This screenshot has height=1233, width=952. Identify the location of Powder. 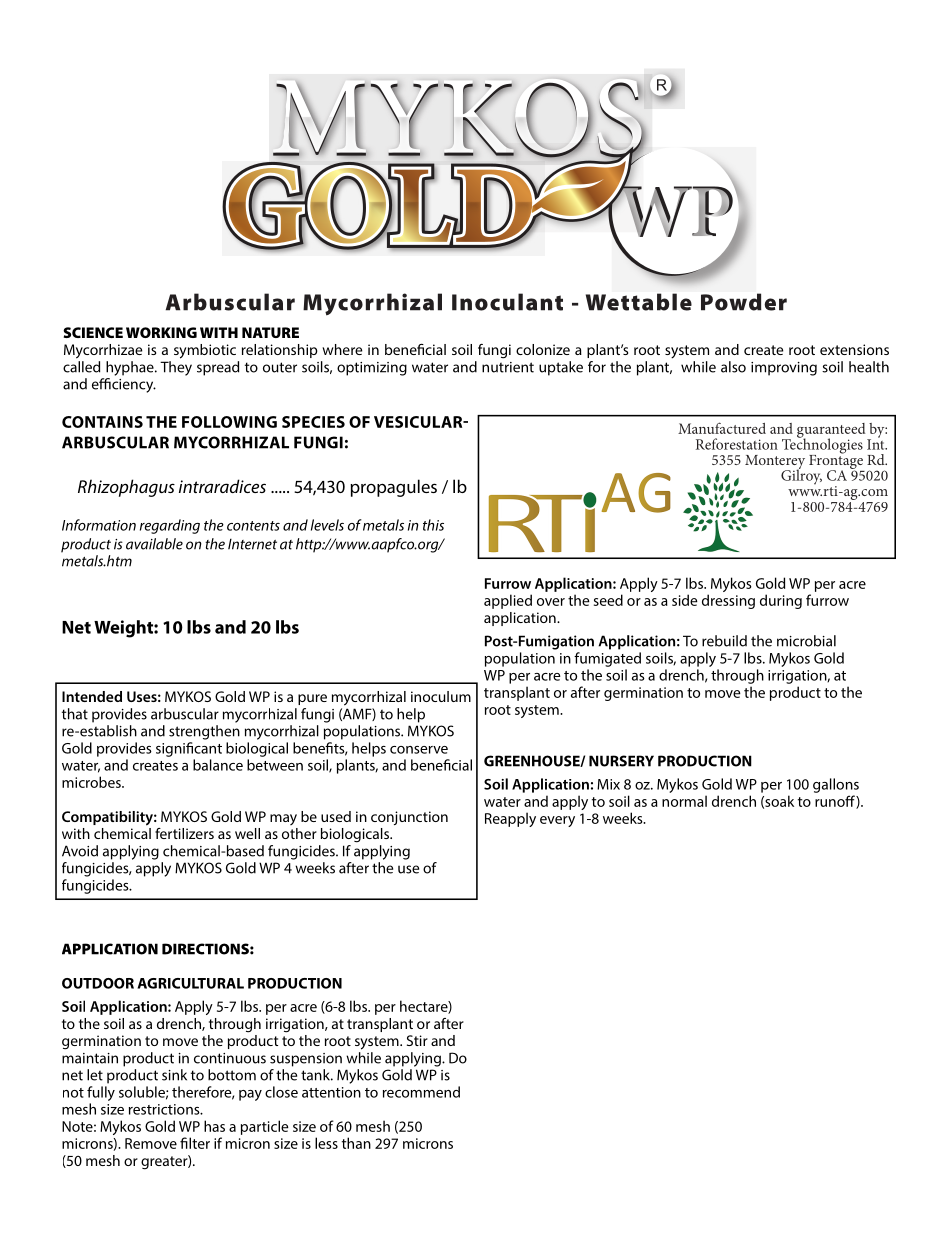
(744, 302).
